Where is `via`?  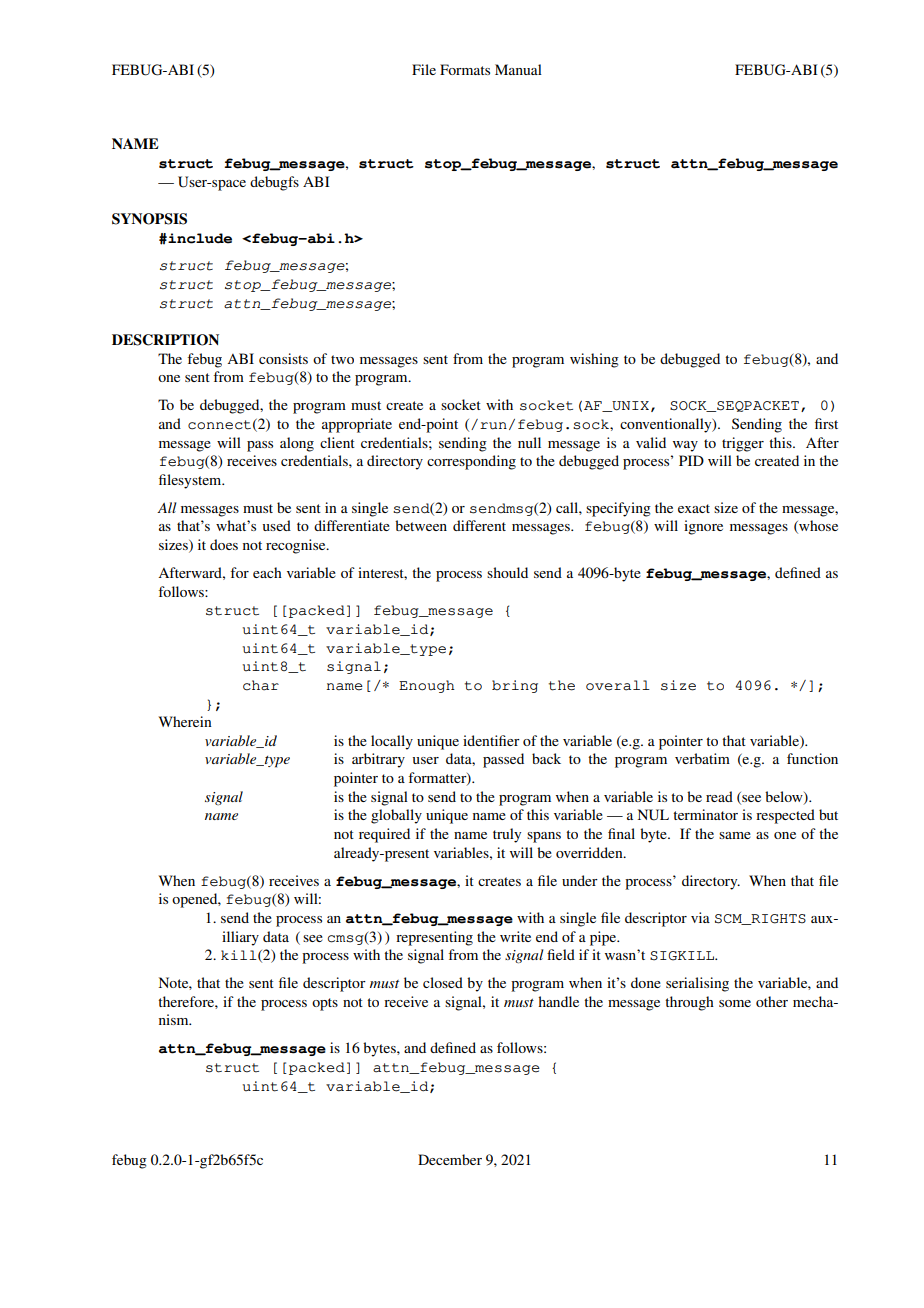 via is located at coordinates (700, 917).
